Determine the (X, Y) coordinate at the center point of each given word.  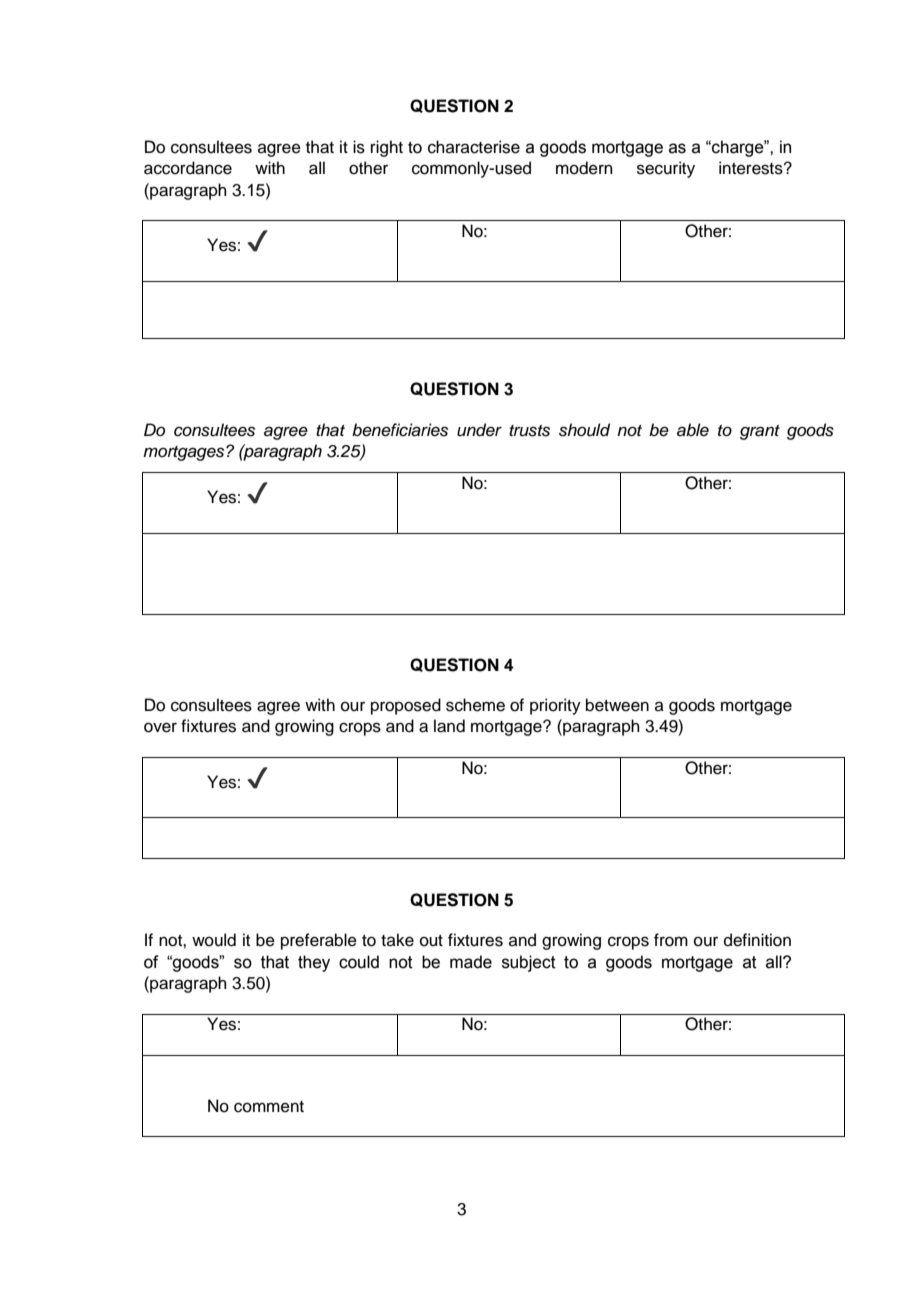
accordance (188, 168)
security (666, 169)
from (671, 940)
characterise (474, 147)
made (471, 962)
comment (269, 1107)
